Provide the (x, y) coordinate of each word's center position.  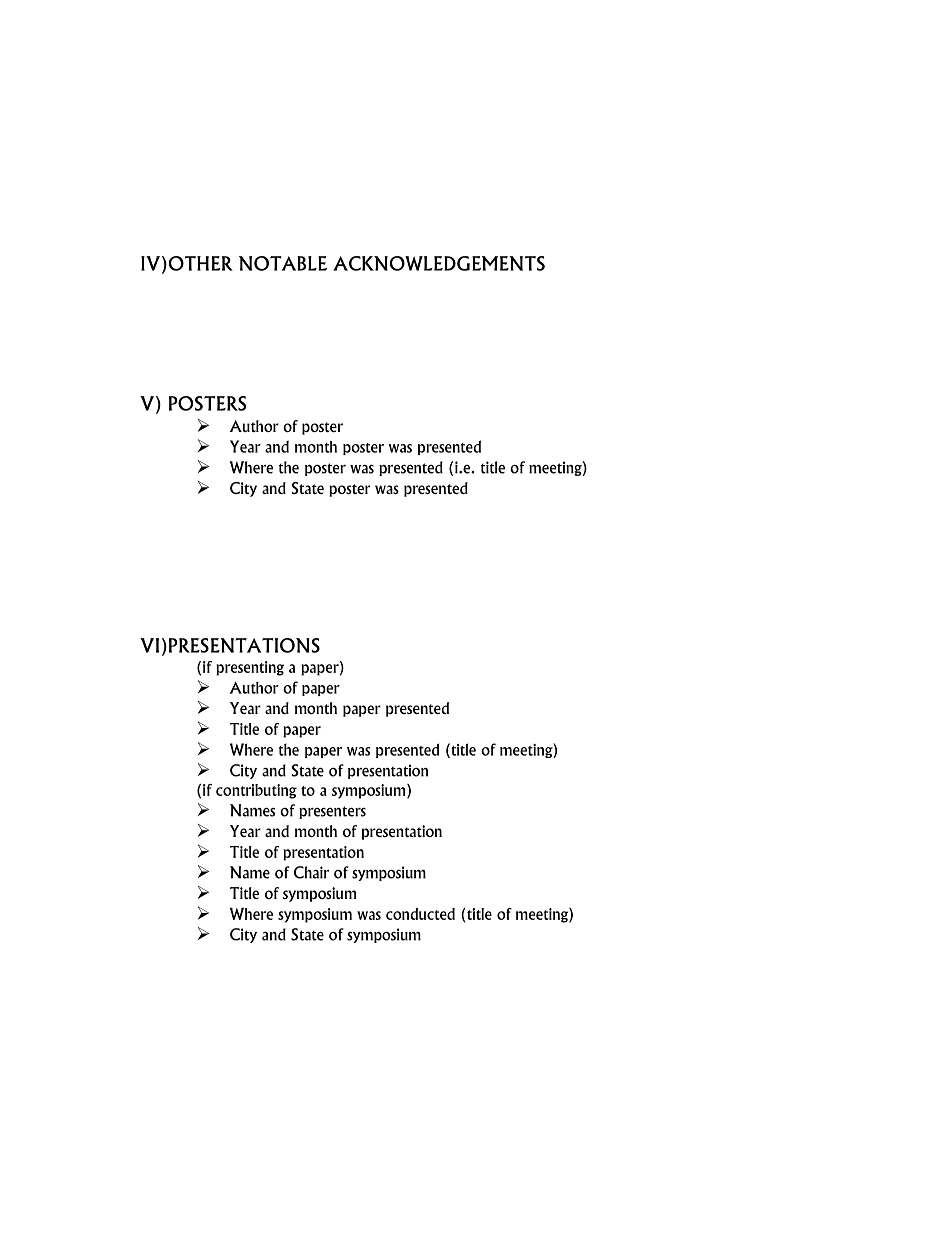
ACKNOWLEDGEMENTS (439, 263)
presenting (250, 668)
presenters (332, 812)
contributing (256, 791)
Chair (311, 872)
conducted (420, 914)
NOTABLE (283, 263)
